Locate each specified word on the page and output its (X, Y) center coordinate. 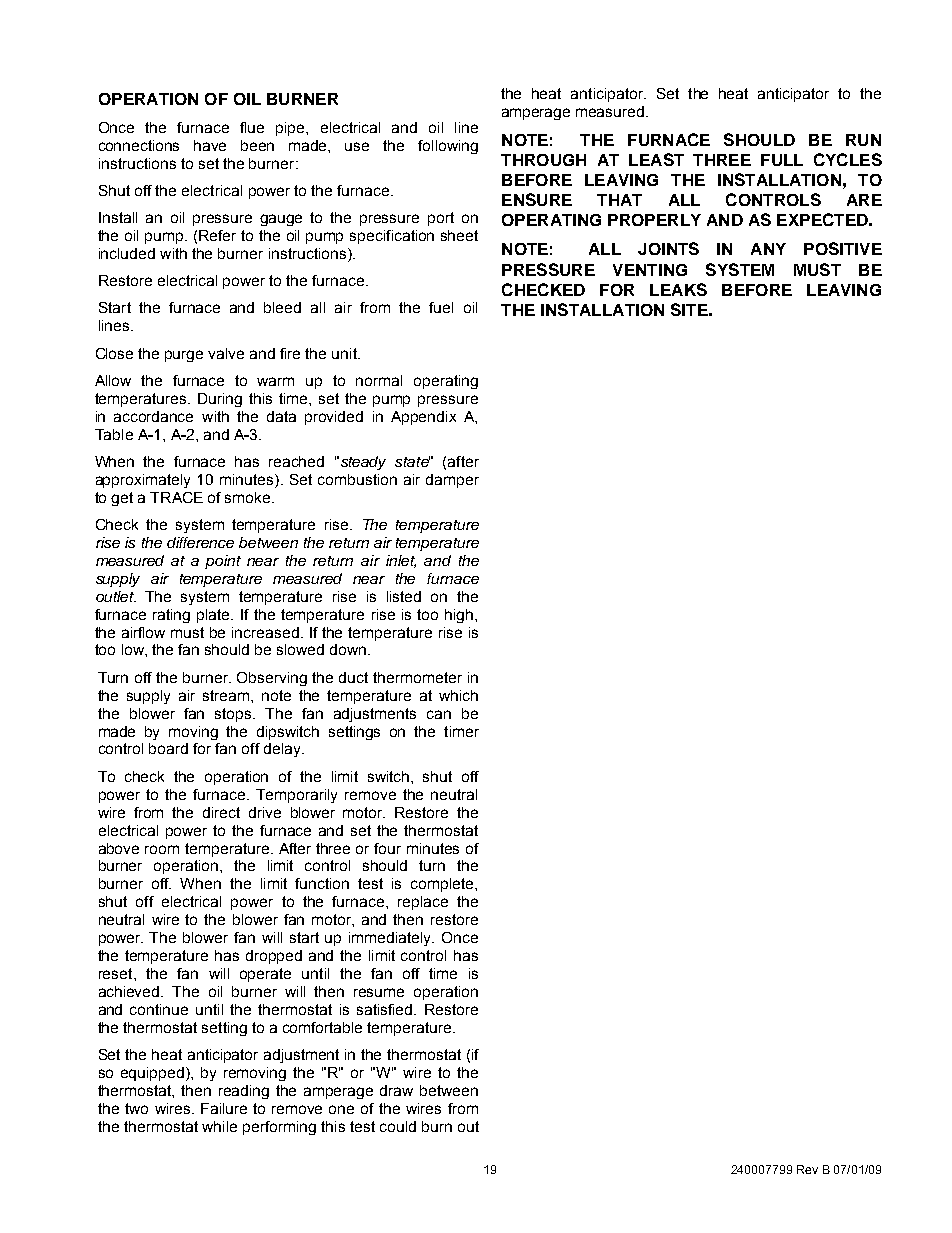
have (210, 145)
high (460, 616)
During (220, 400)
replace (423, 903)
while (219, 1126)
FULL (782, 160)
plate (214, 616)
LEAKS (678, 289)
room (162, 849)
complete (443, 885)
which (458, 695)
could (398, 1126)
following (448, 147)
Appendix (423, 418)
